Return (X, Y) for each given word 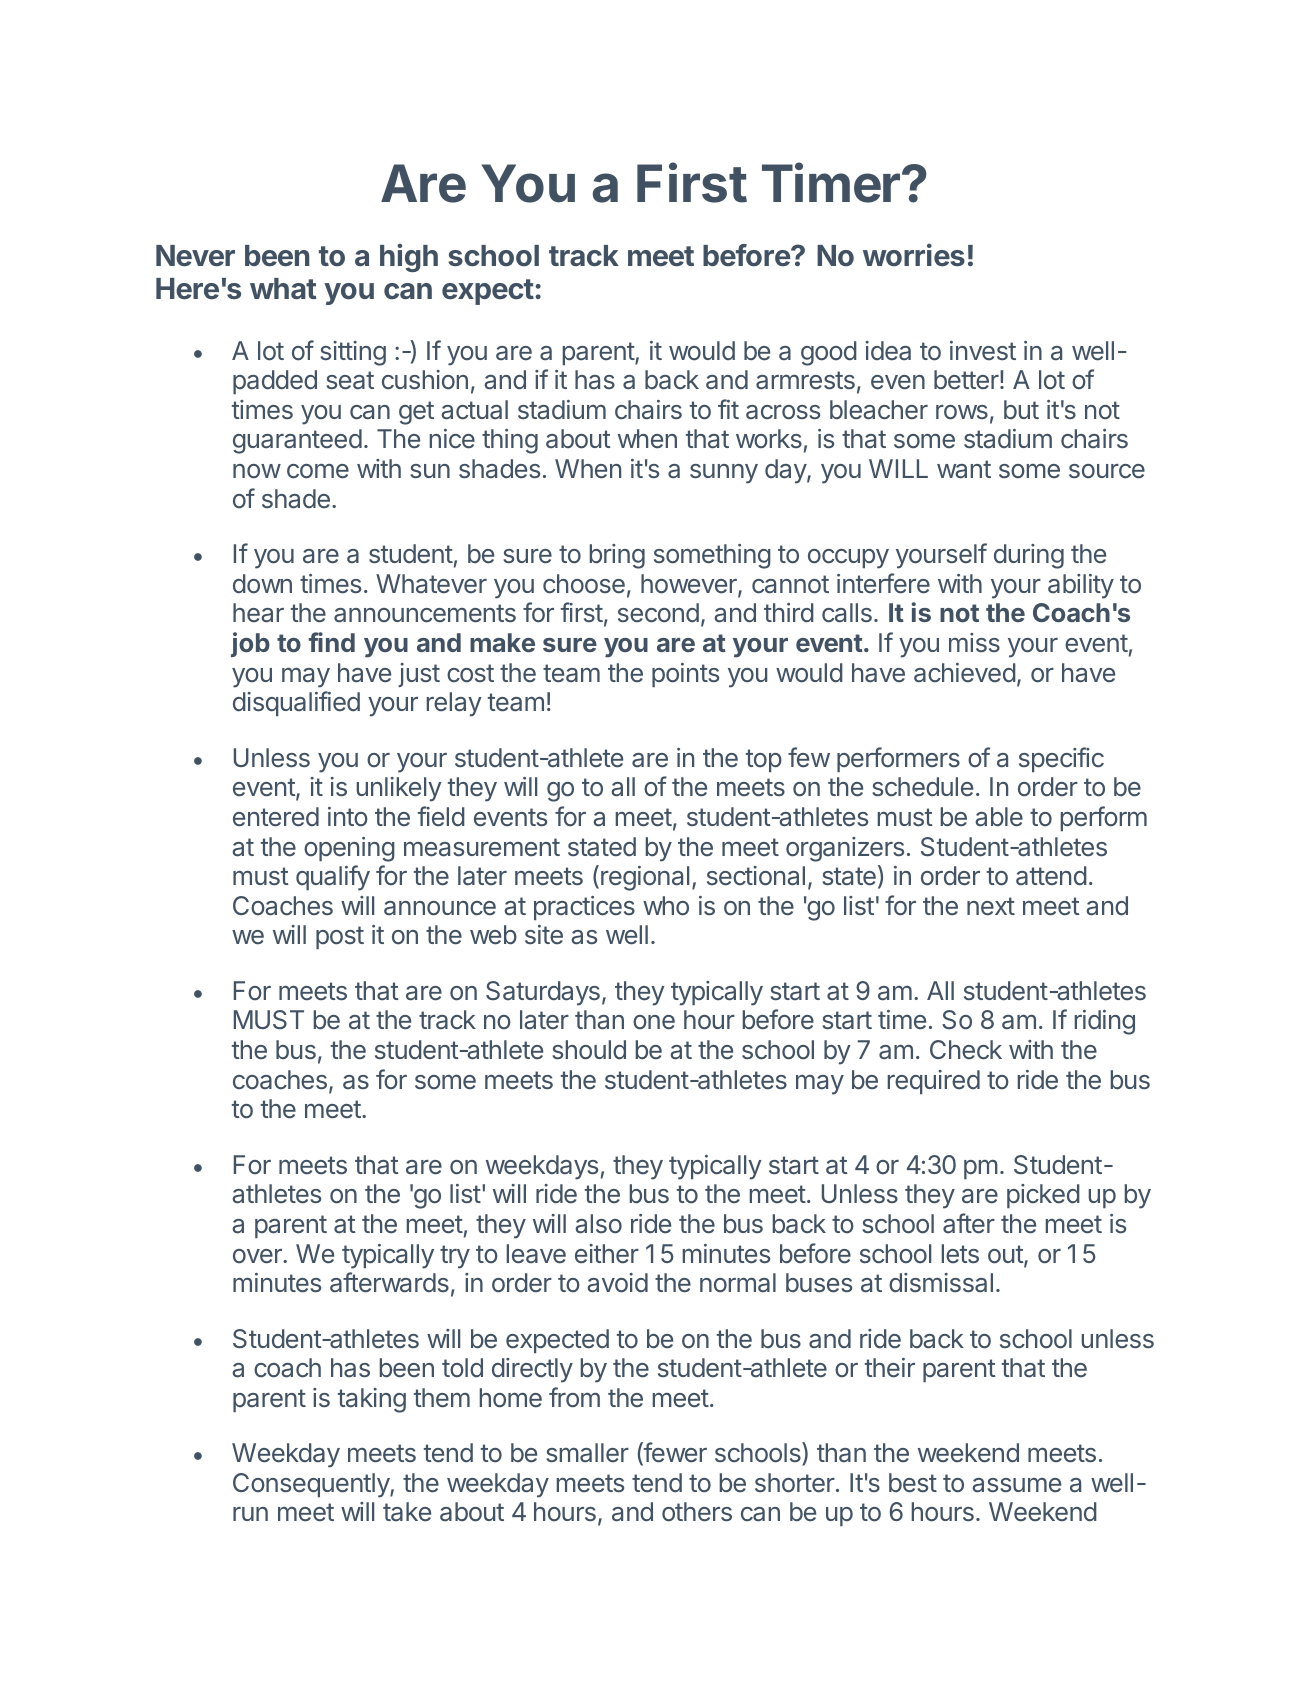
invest (983, 351)
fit (728, 409)
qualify (333, 878)
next (991, 906)
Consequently (312, 1485)
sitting (353, 353)
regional (645, 878)
